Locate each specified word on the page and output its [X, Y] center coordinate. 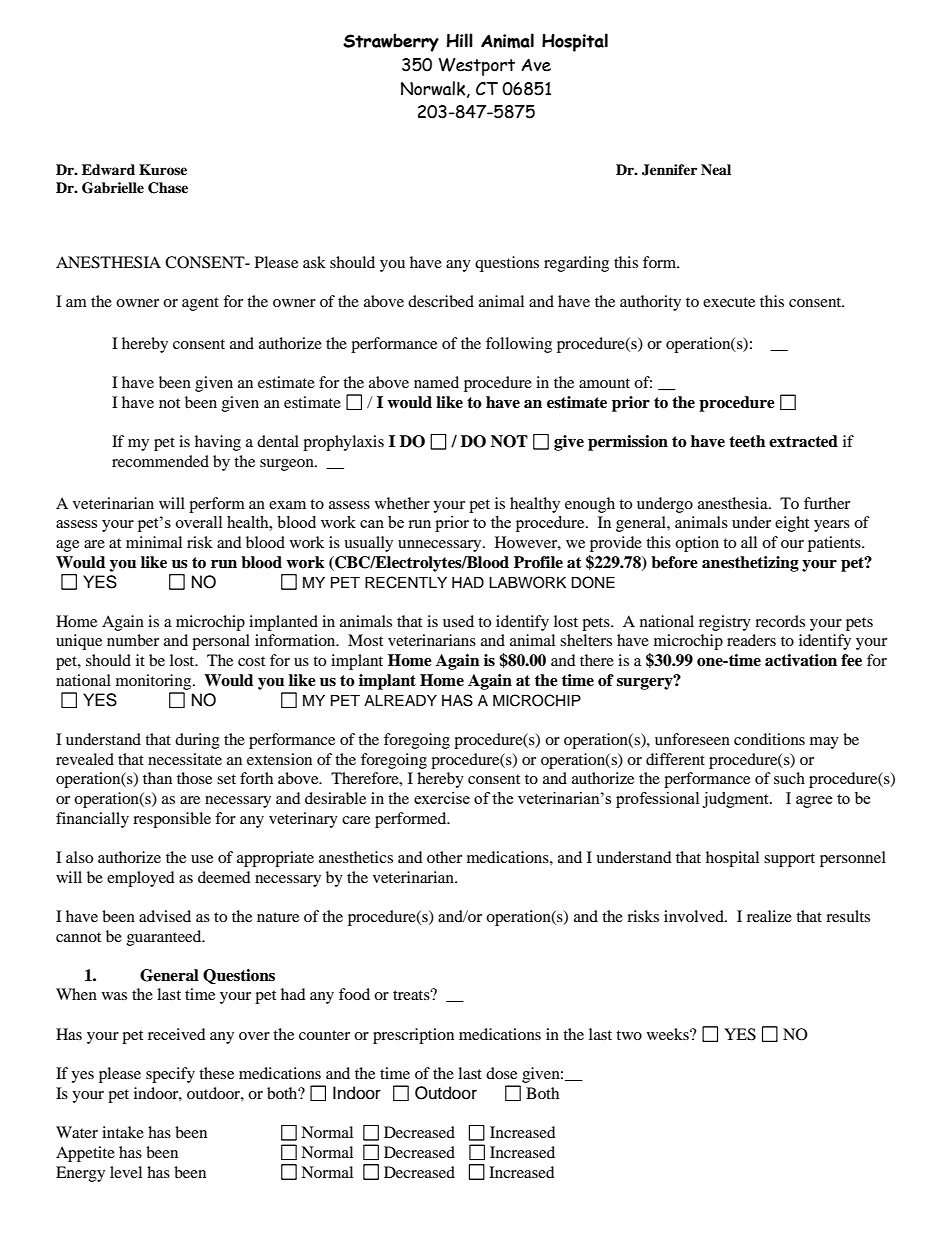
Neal [716, 169]
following [519, 345]
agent [200, 304]
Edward [108, 169]
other [444, 857]
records [780, 621]
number [133, 640]
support [789, 860]
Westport [477, 67]
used [458, 621]
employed [141, 879]
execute [729, 302]
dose [501, 1073]
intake [123, 1132]
